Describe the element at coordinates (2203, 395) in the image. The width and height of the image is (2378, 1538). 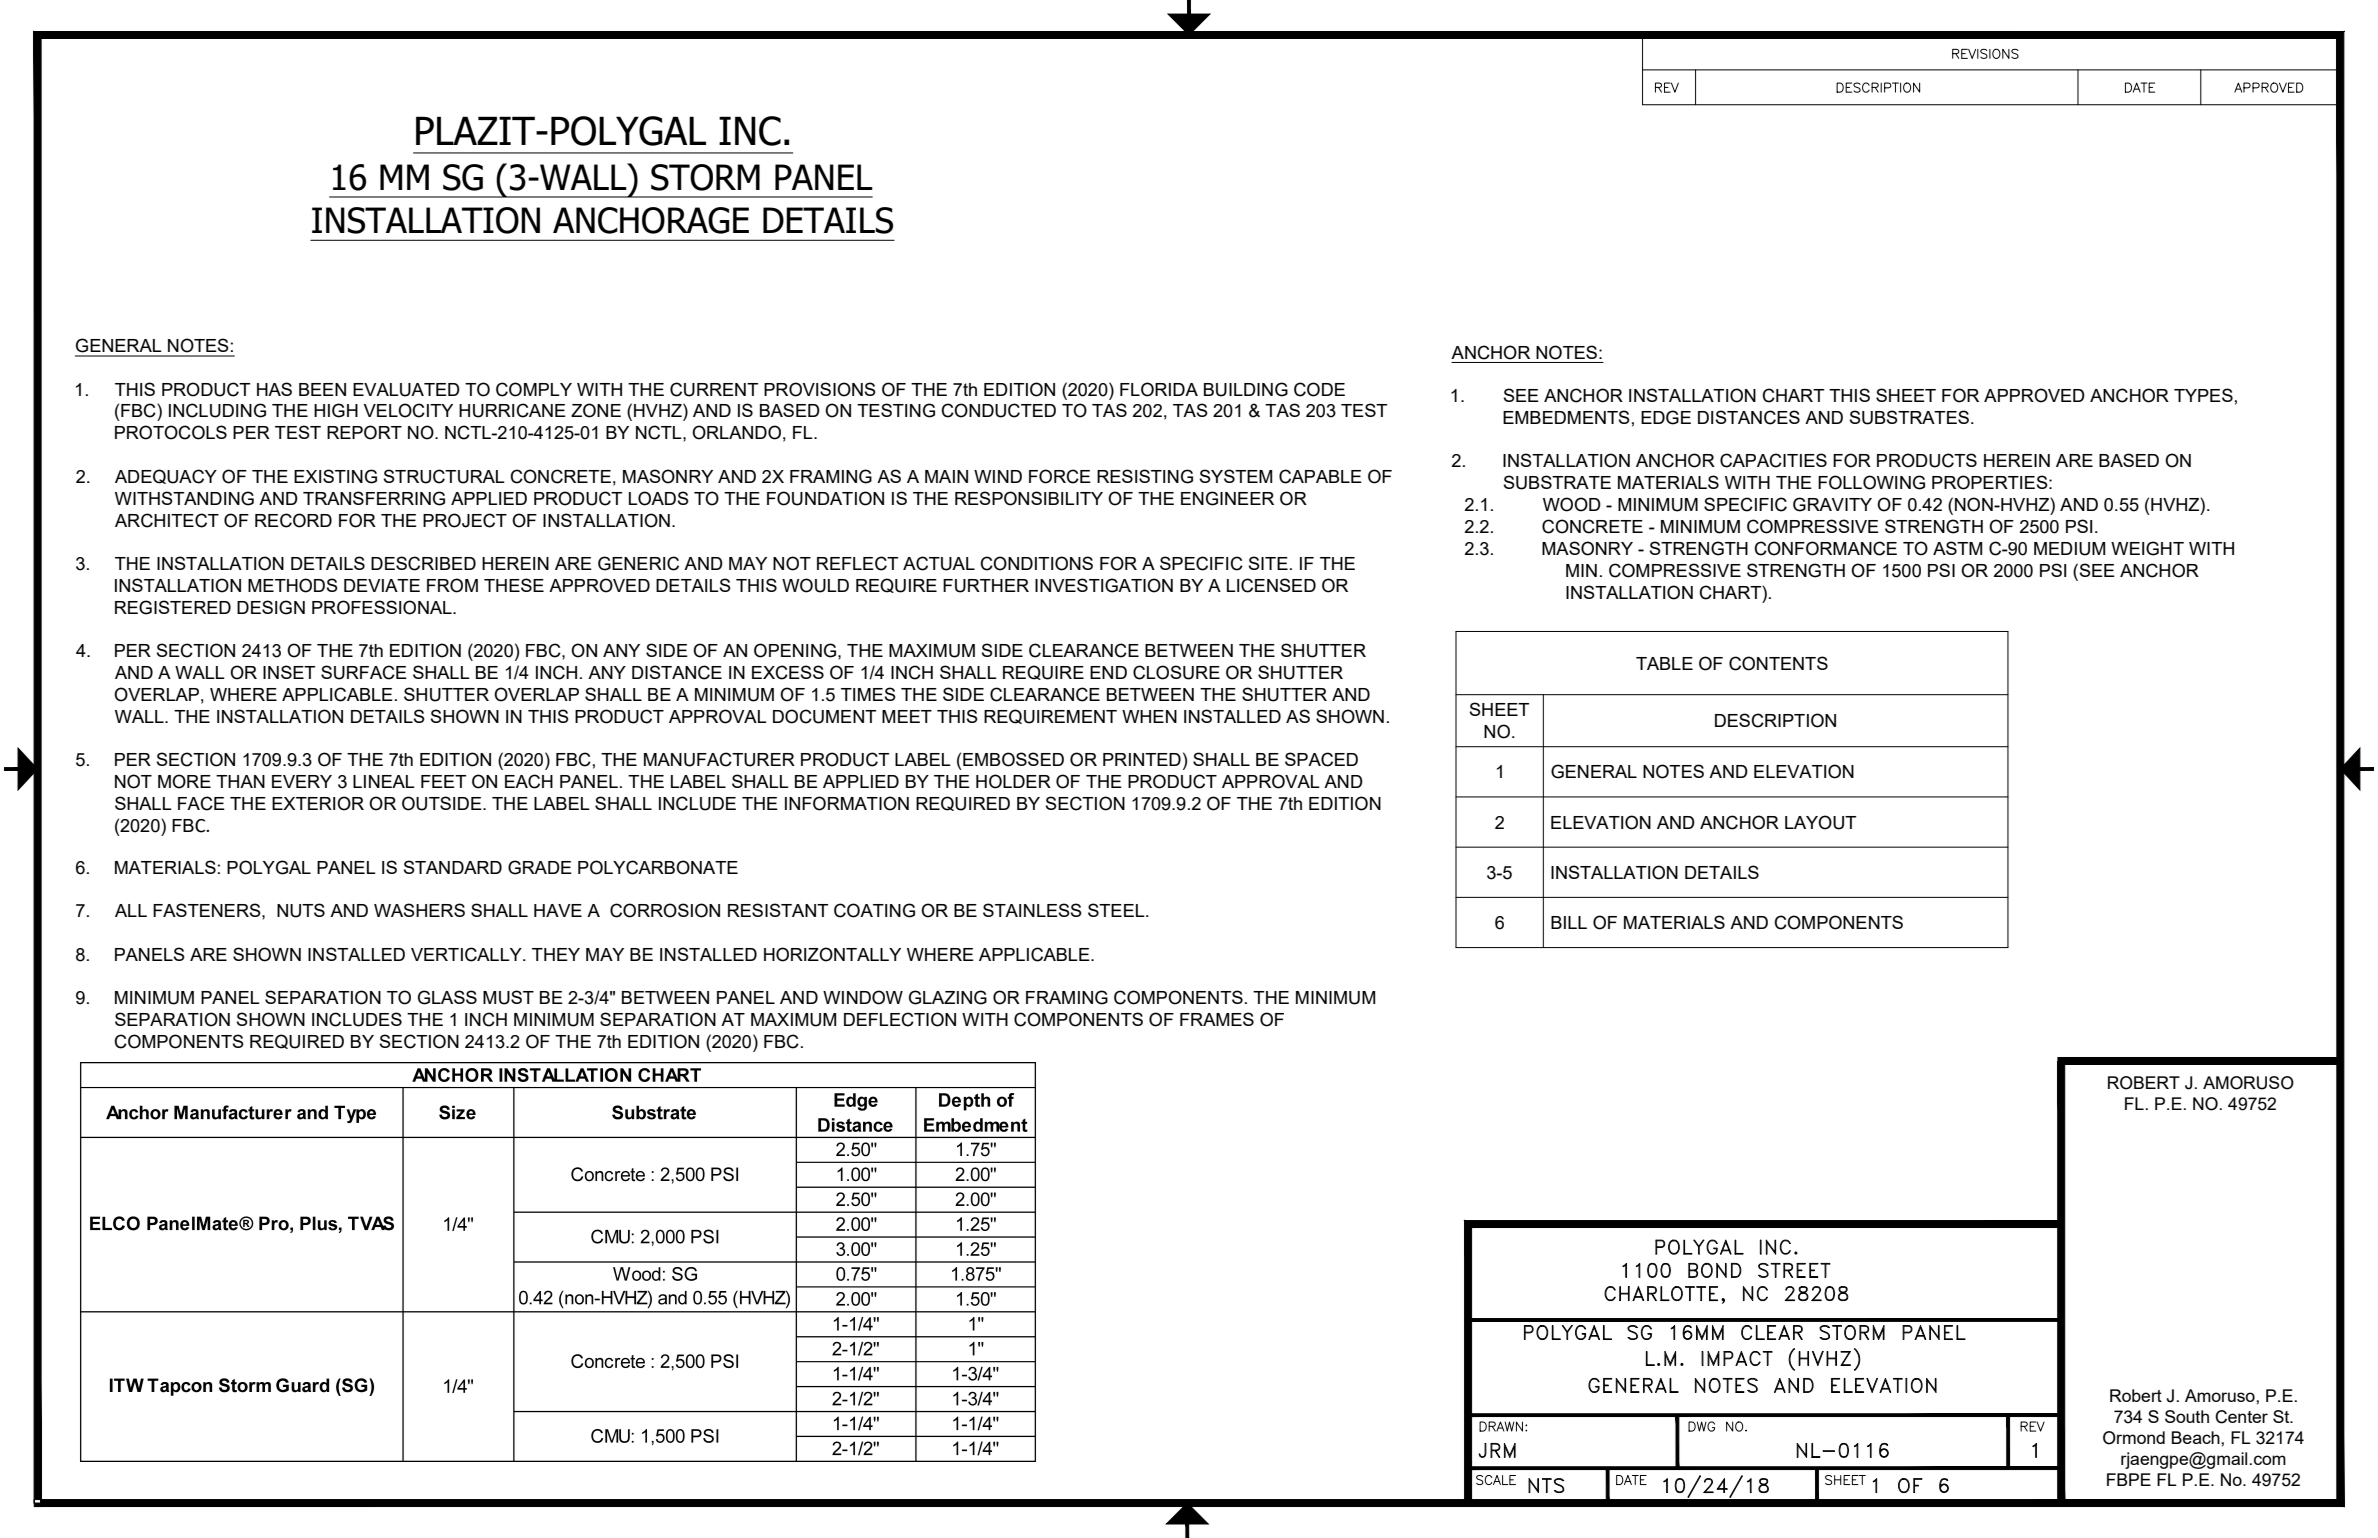
I see `TYPES` at that location.
